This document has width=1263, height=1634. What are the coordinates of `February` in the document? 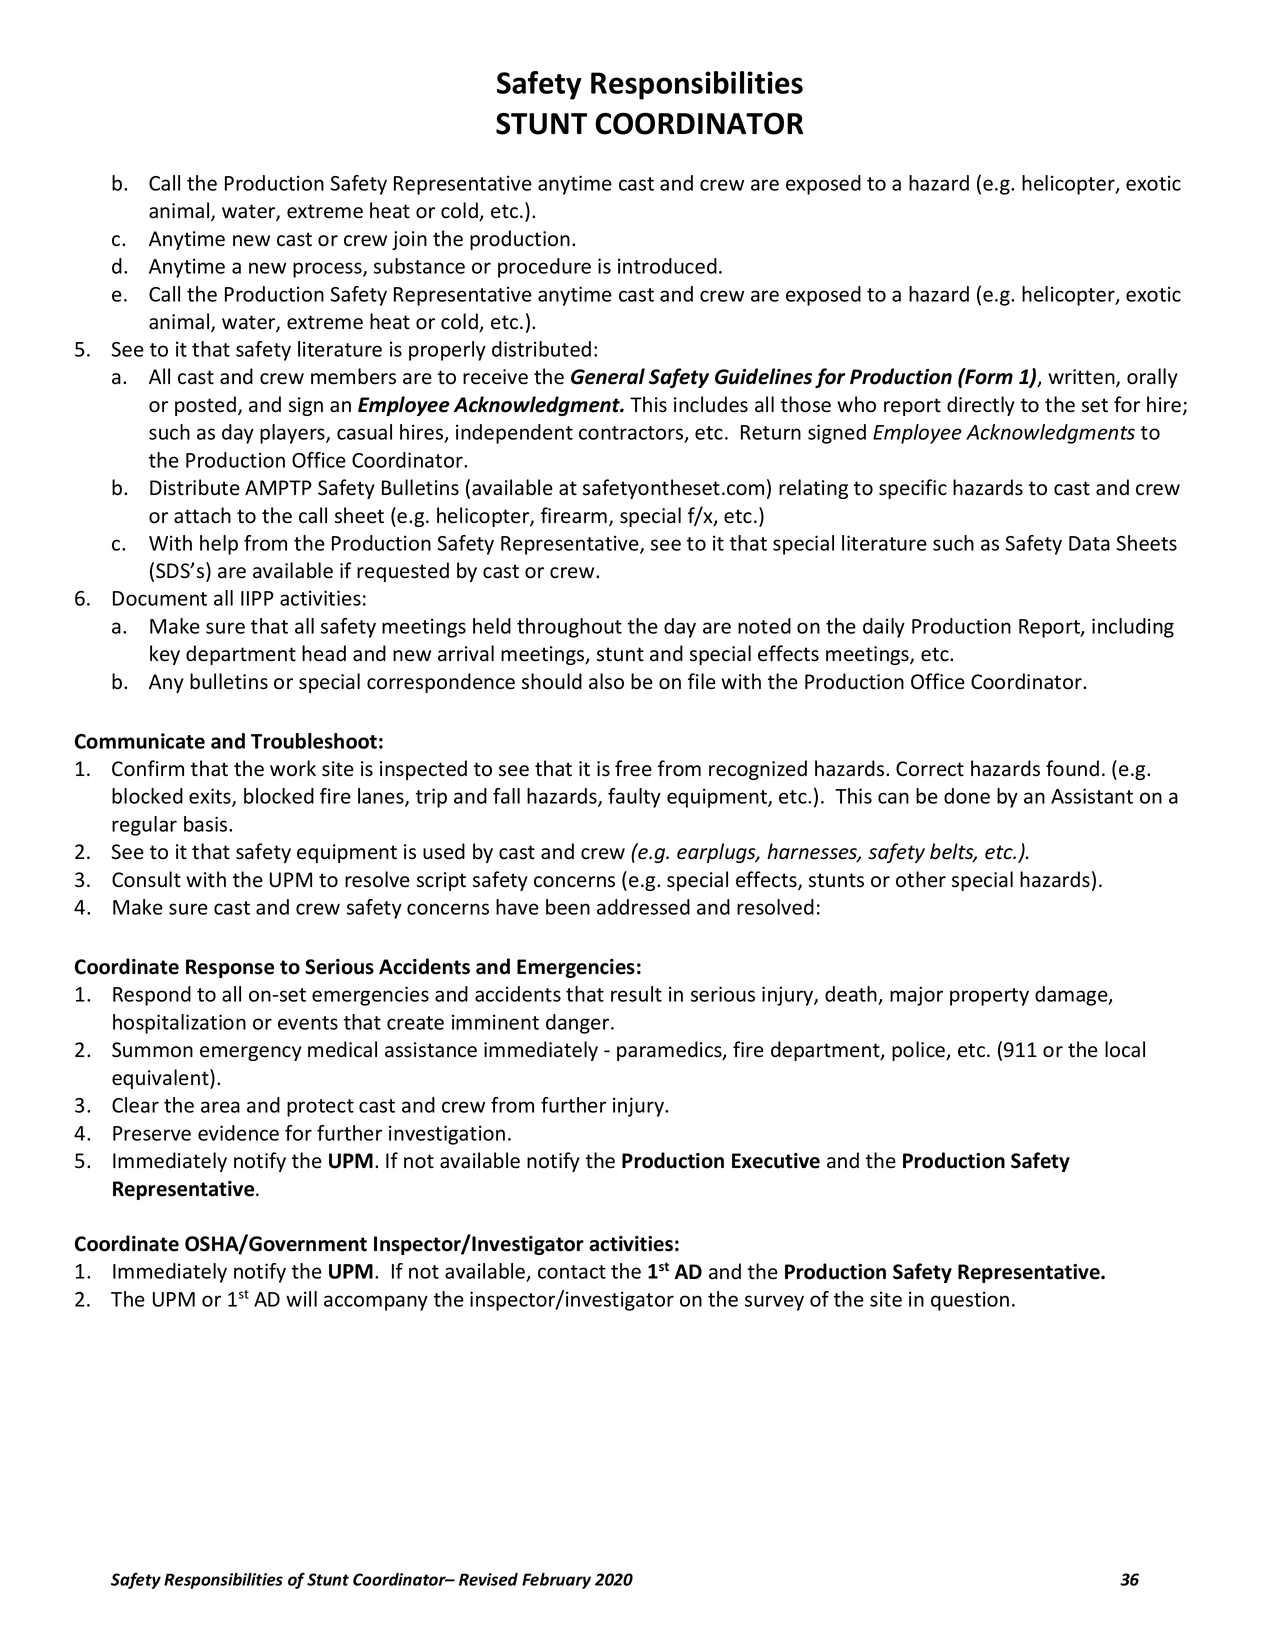 It's located at (556, 1581).
